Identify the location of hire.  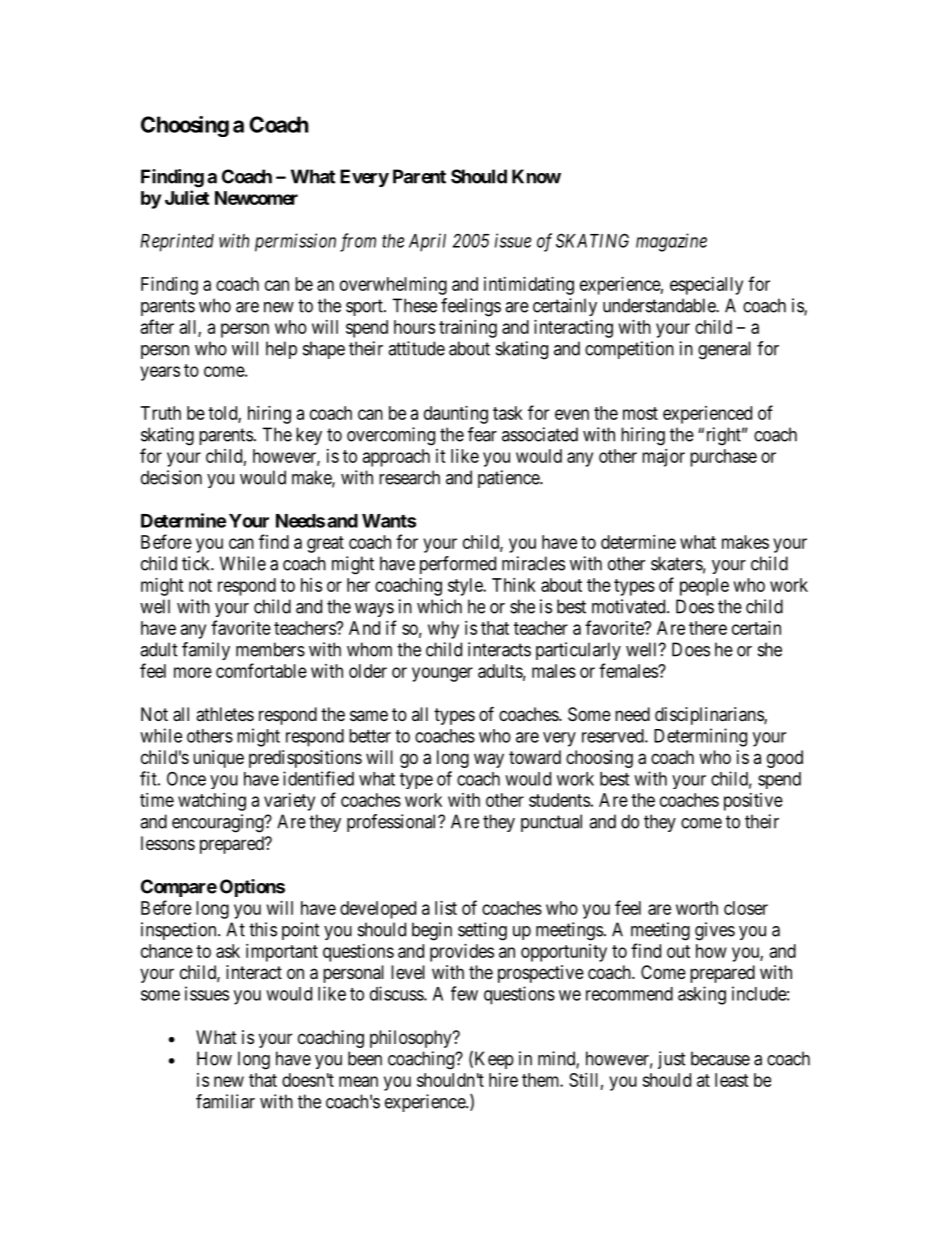
(503, 1080).
